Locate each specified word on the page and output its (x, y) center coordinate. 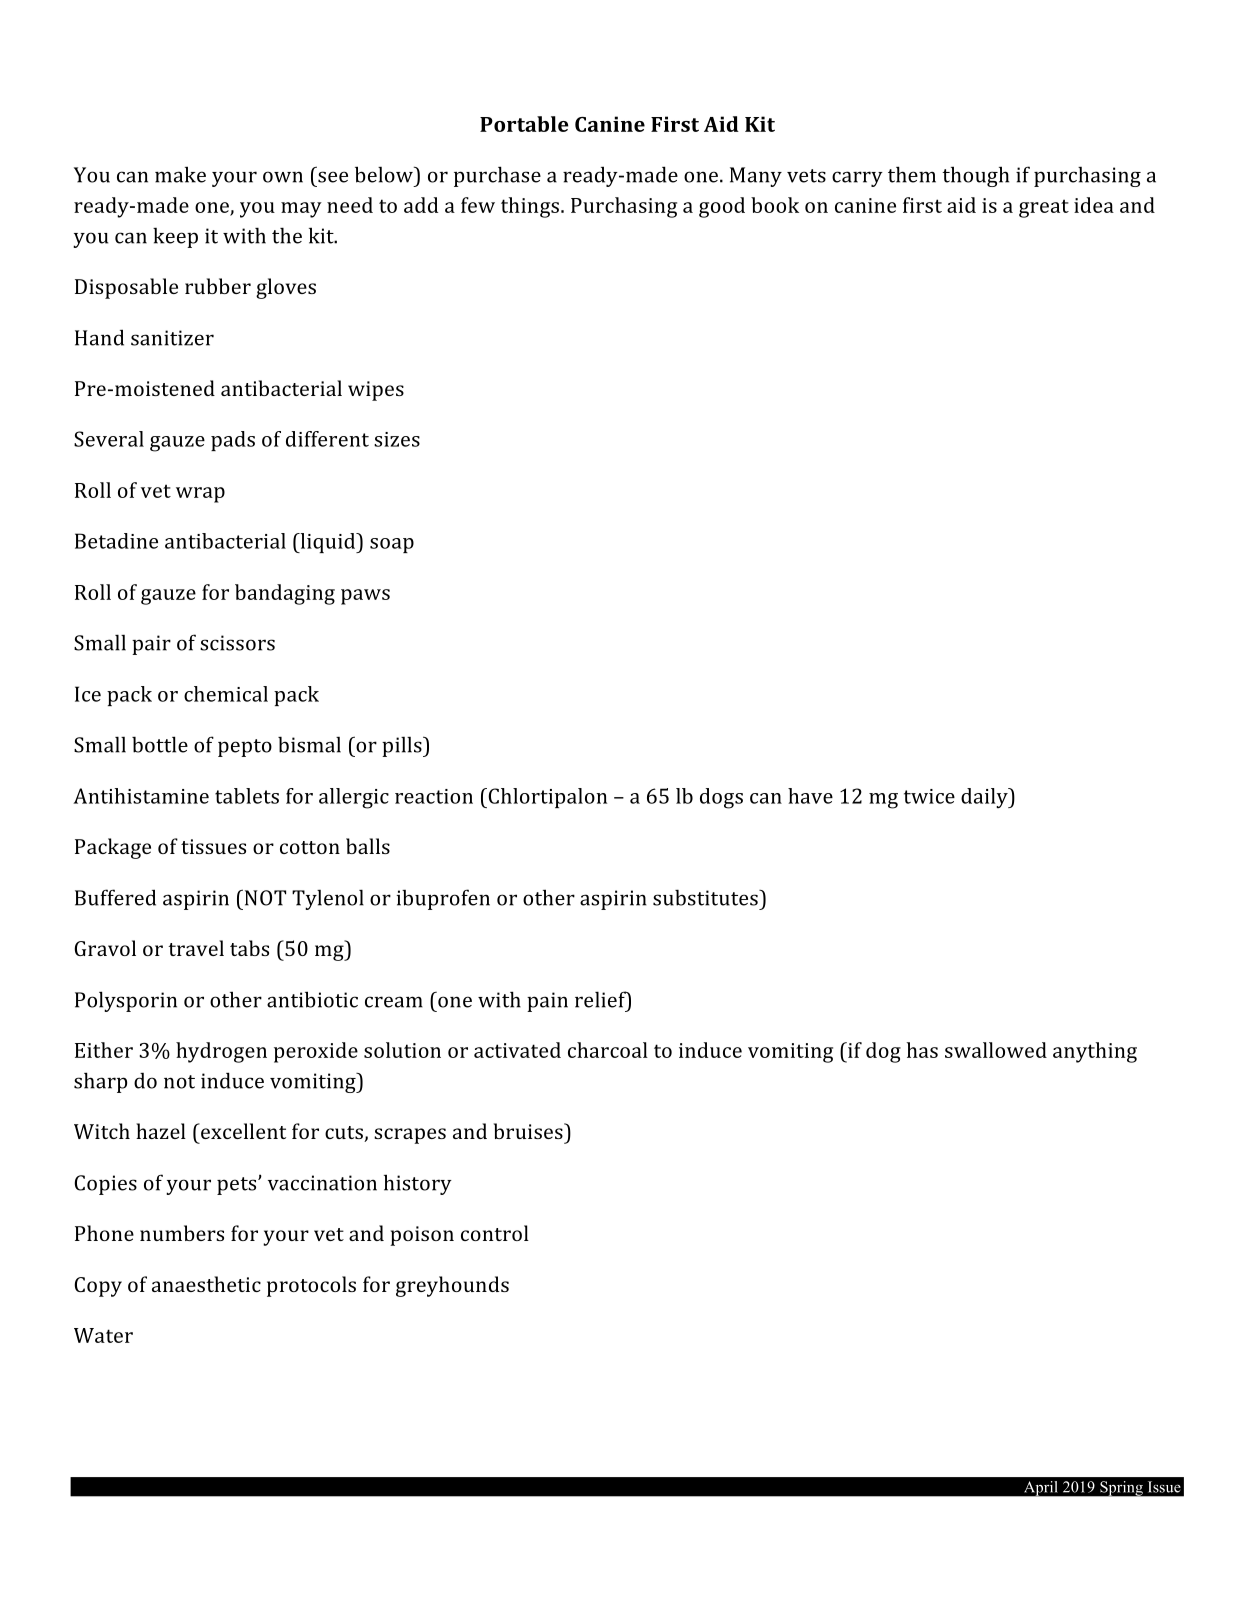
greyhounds (452, 1286)
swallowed (996, 1050)
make (180, 174)
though (975, 176)
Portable (524, 124)
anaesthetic (206, 1284)
